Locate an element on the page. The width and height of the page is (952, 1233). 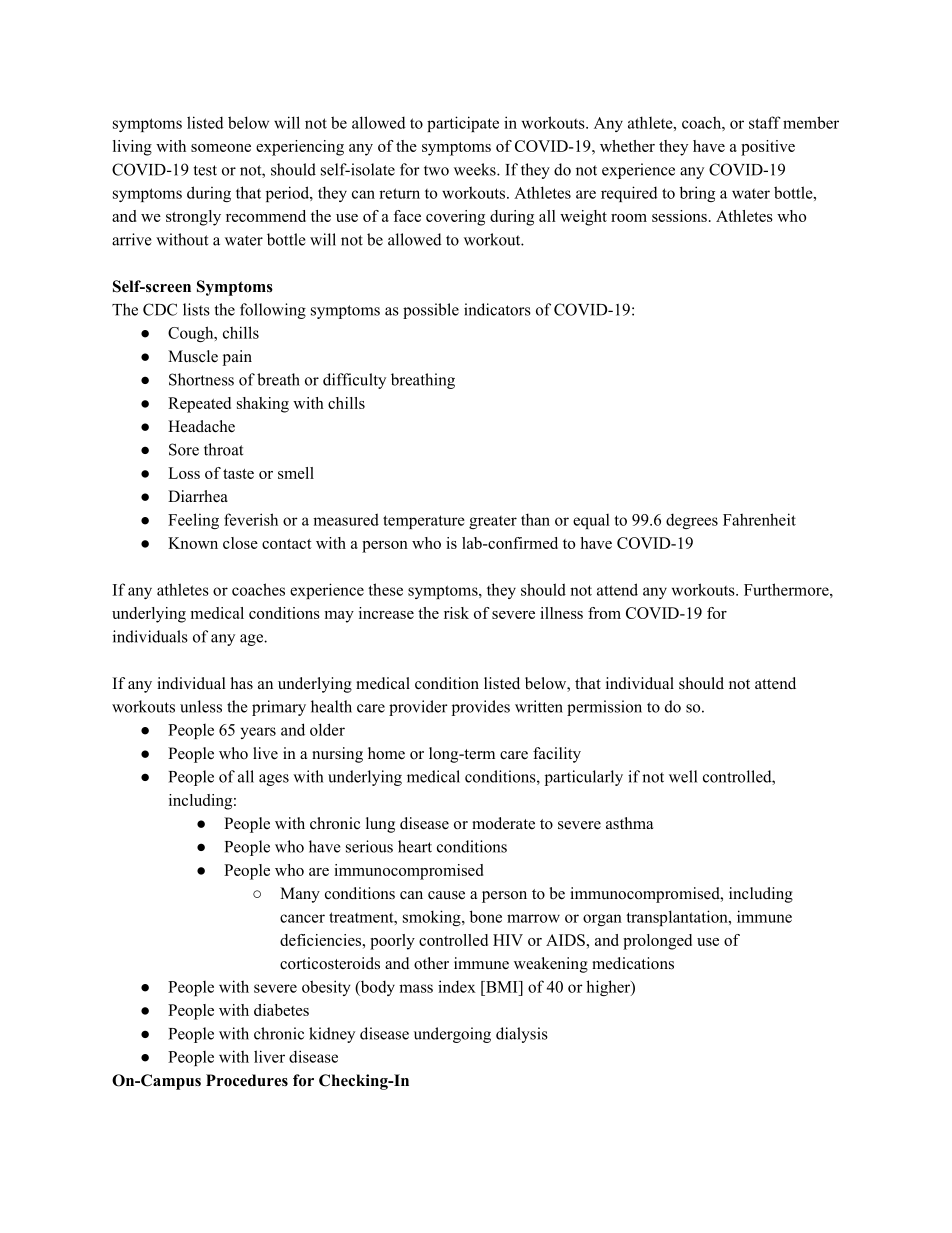
undergoing is located at coordinates (452, 1035).
